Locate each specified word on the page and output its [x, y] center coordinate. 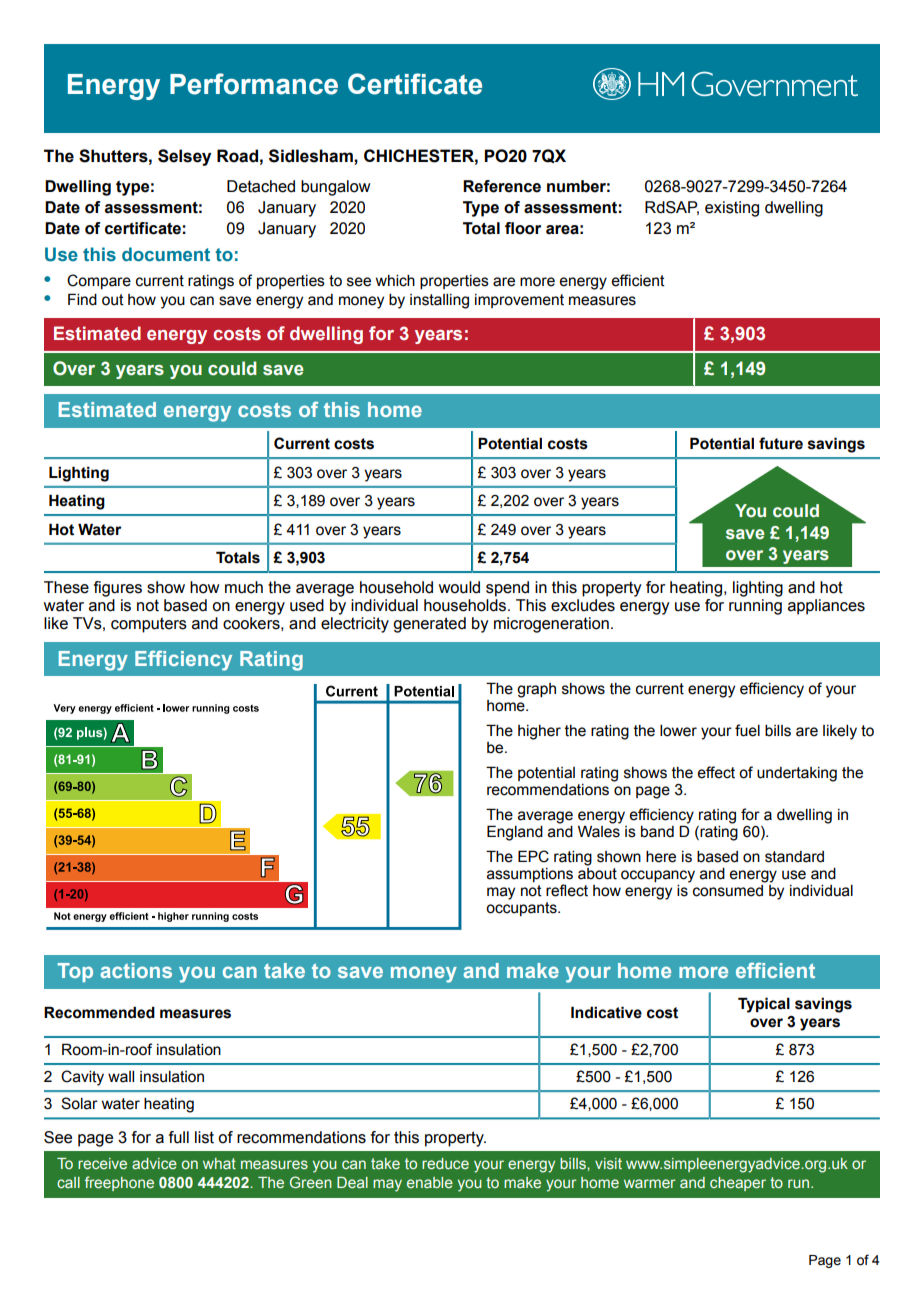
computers [149, 625]
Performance [254, 84]
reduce [445, 1163]
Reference [502, 186]
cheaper [738, 1184]
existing [732, 209]
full [179, 1137]
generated [429, 625]
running [755, 607]
